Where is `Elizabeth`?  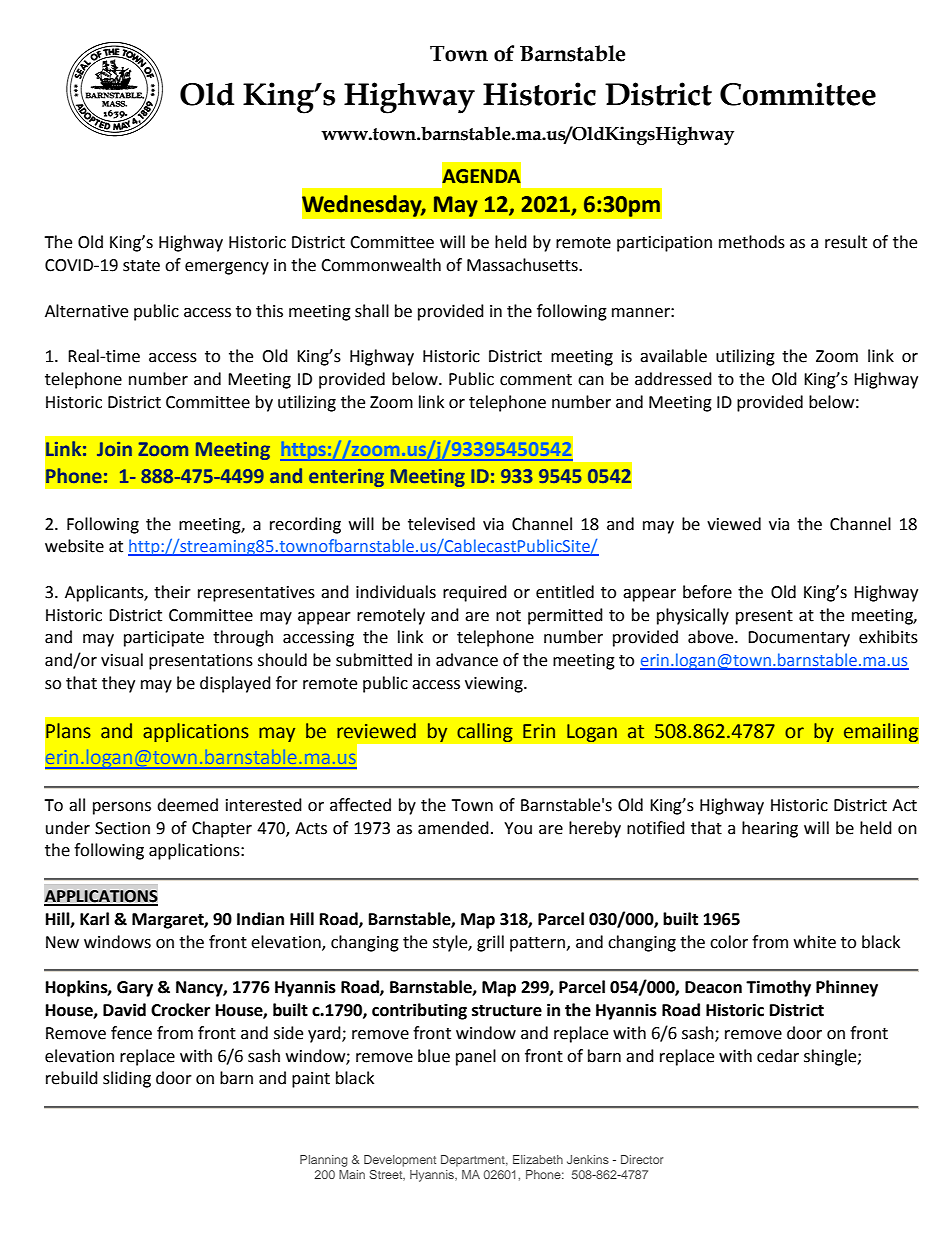
Elizabeth is located at coordinates (538, 1159).
